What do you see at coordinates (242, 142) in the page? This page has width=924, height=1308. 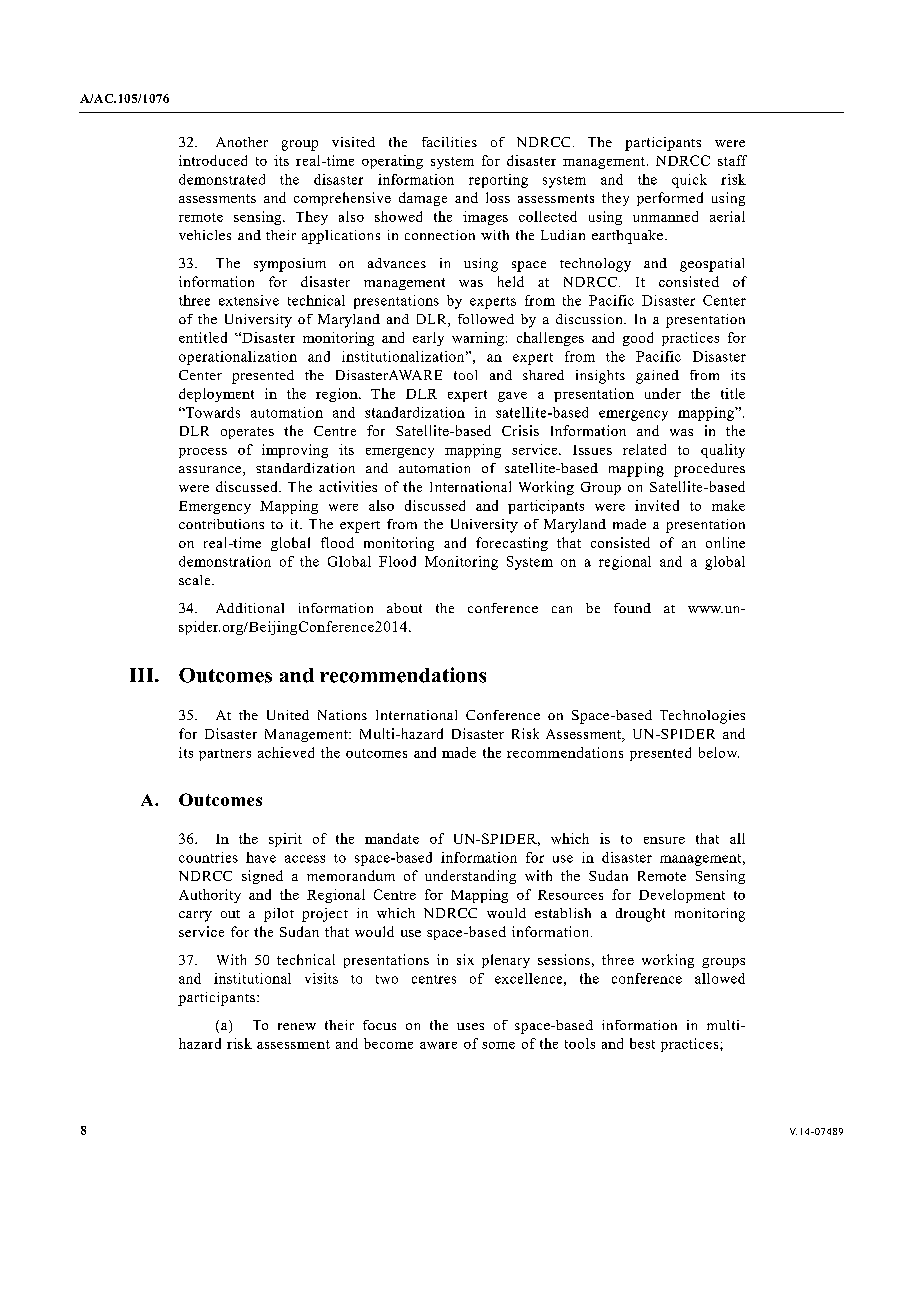 I see `Another` at bounding box center [242, 142].
